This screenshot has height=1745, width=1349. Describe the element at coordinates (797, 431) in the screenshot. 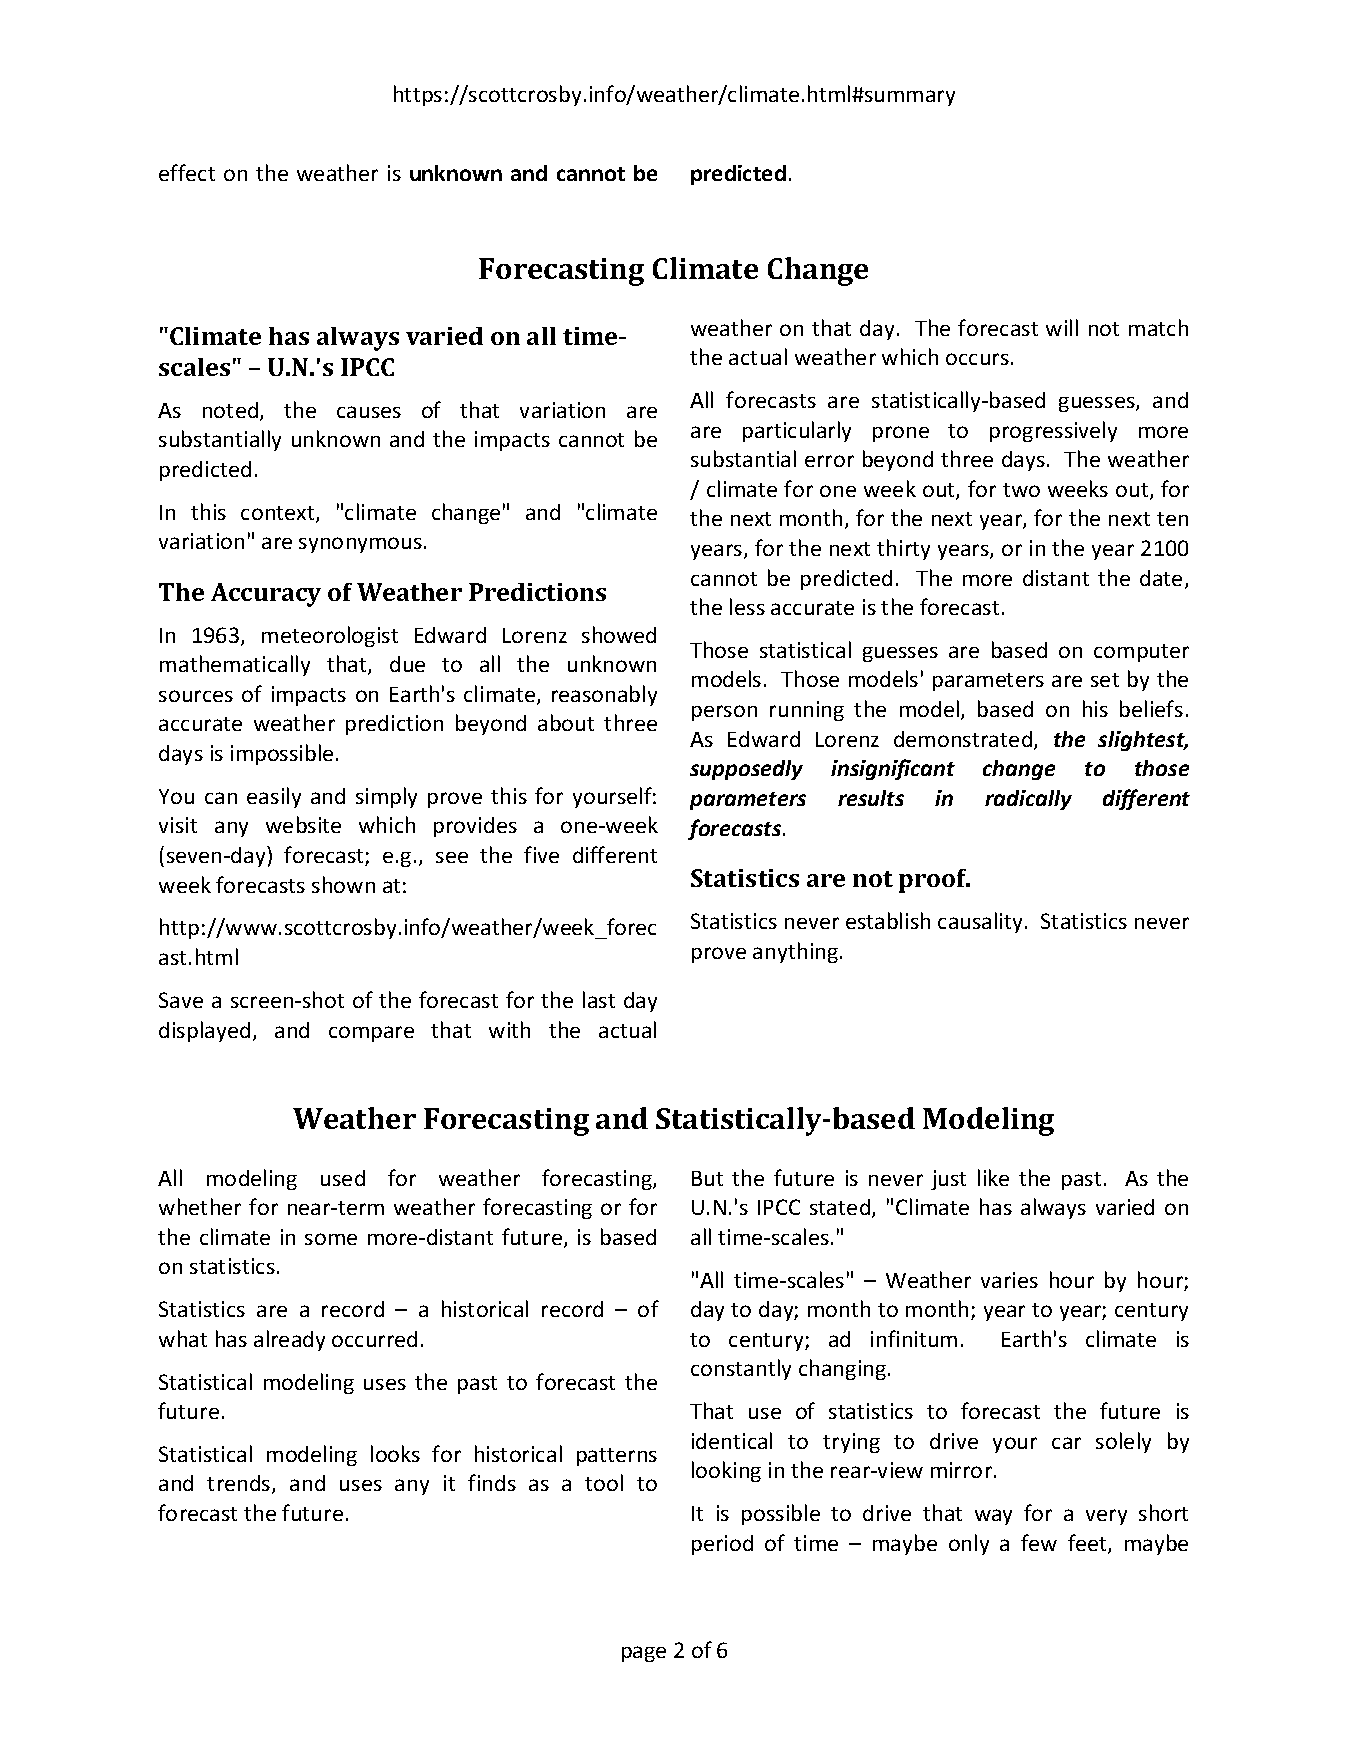

I see `particularly` at that location.
